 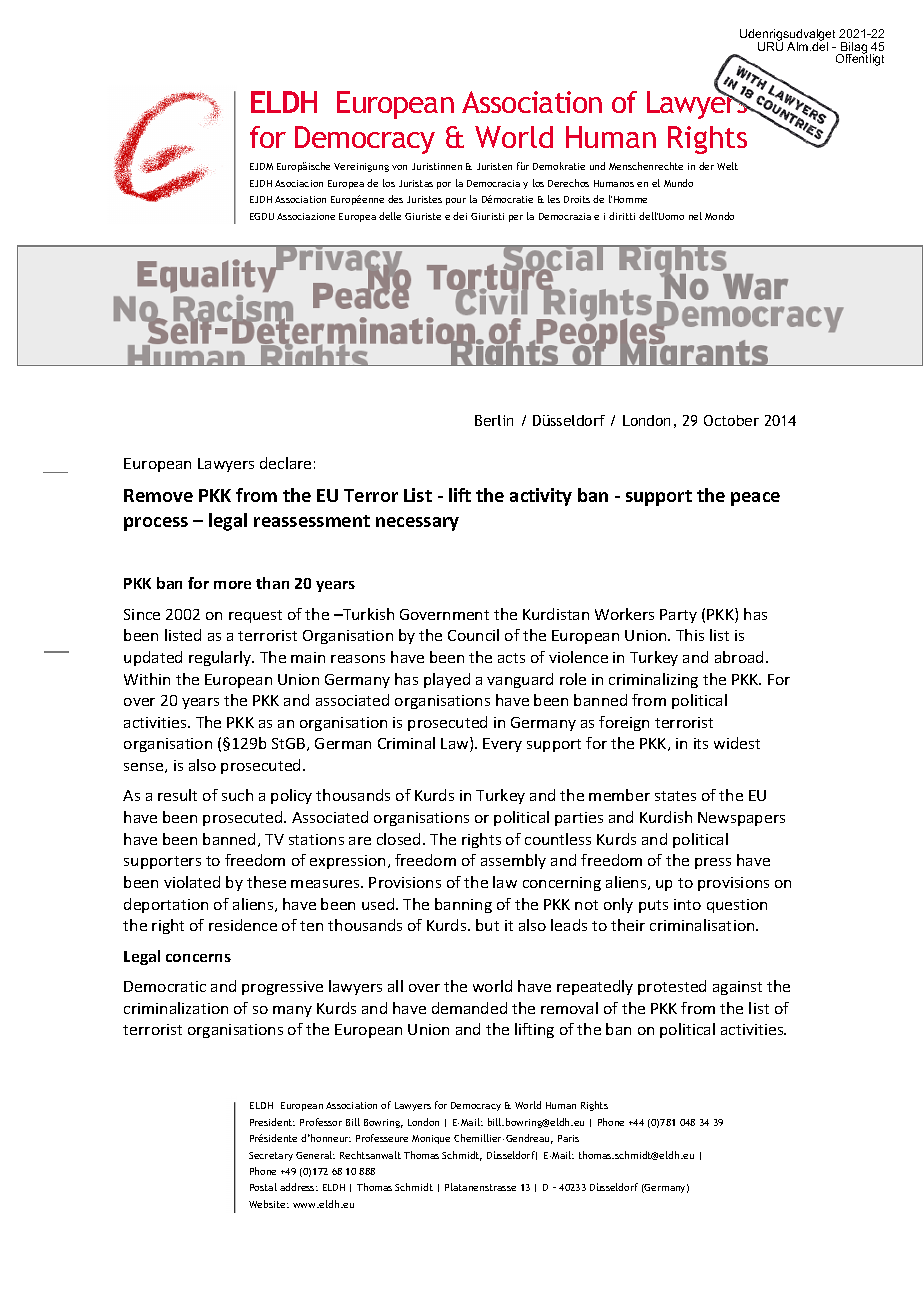 I want to click on banning, so click(x=463, y=905).
